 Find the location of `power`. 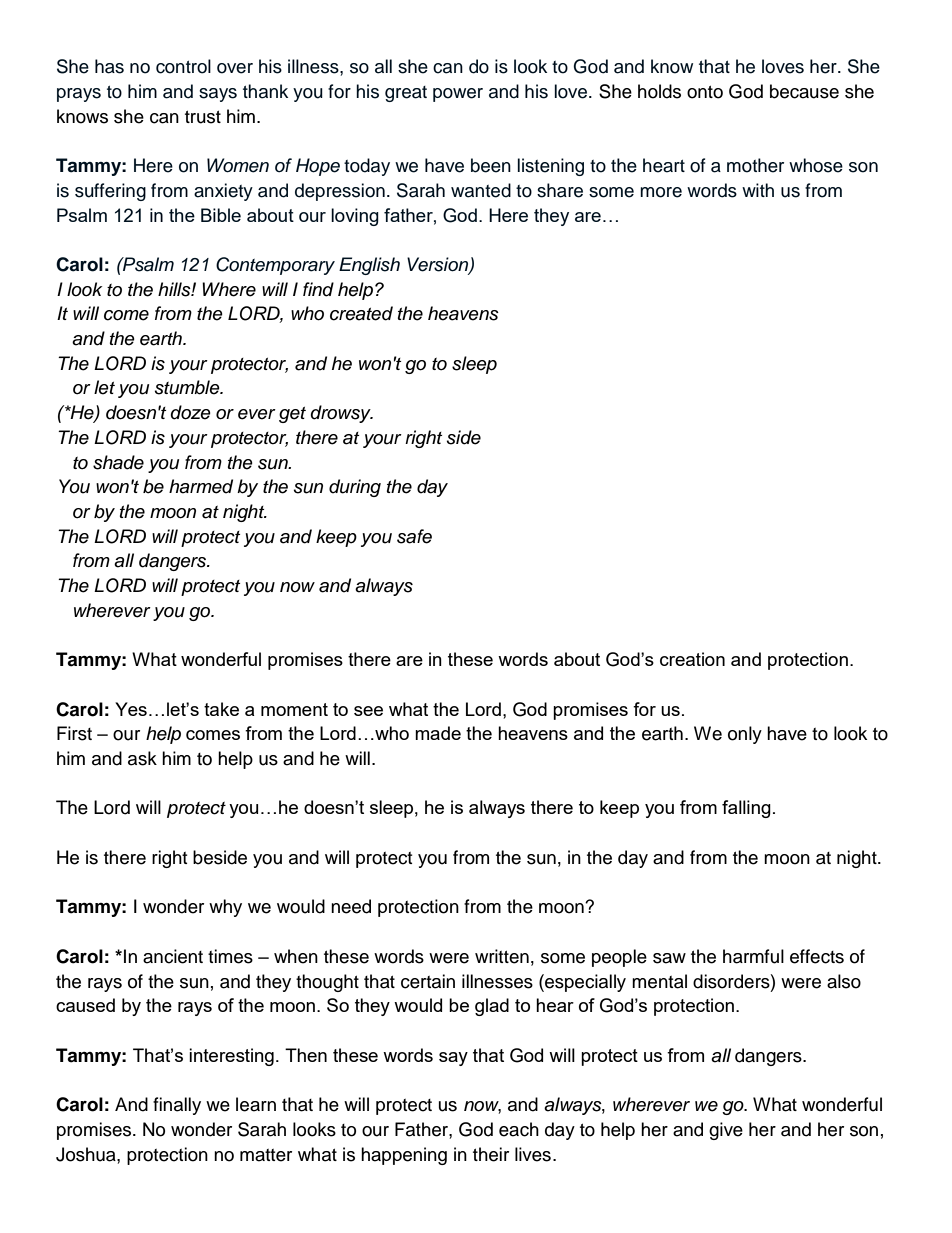

power is located at coordinates (458, 95).
